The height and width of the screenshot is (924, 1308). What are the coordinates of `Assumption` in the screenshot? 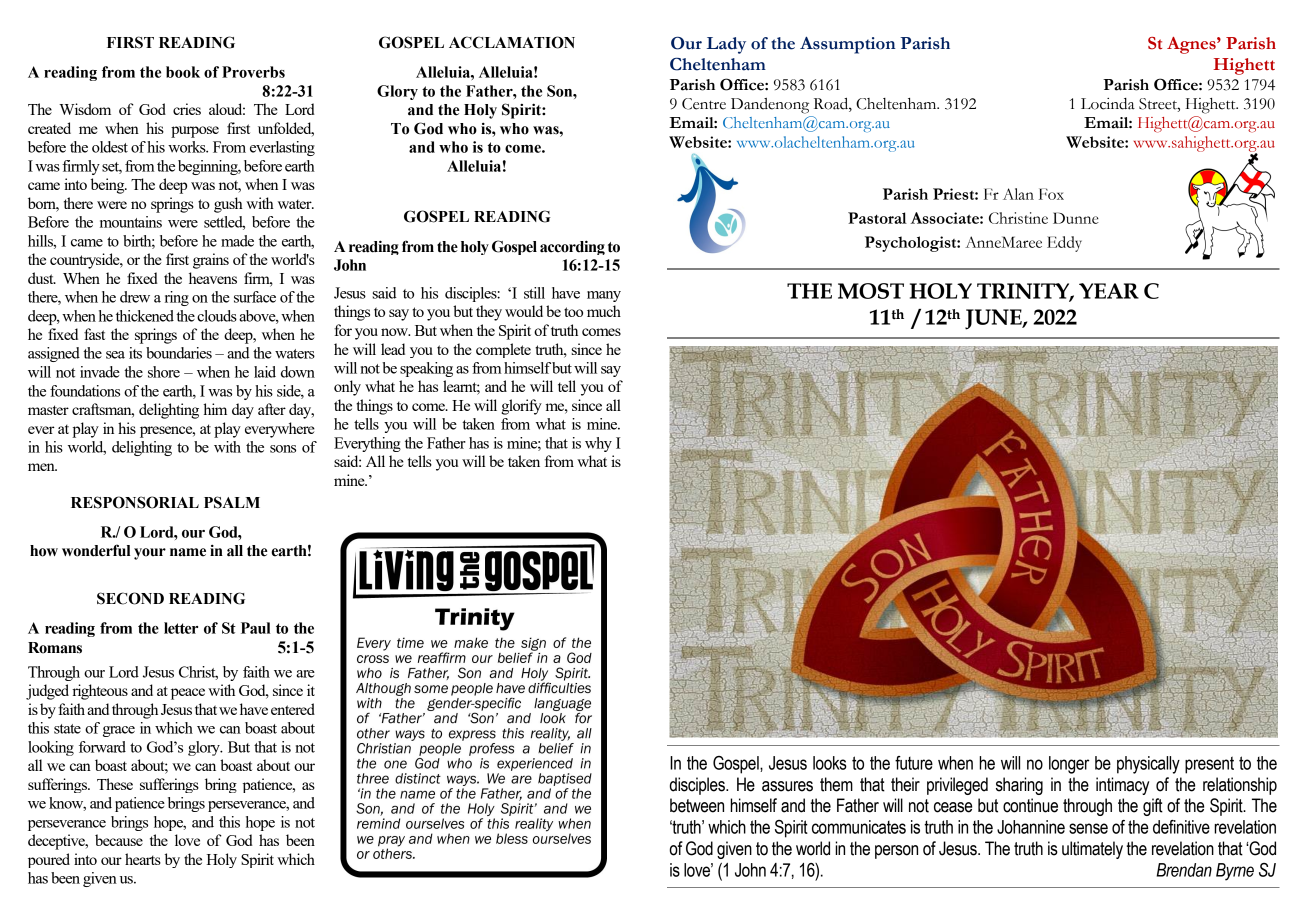 It's located at (848, 45).
